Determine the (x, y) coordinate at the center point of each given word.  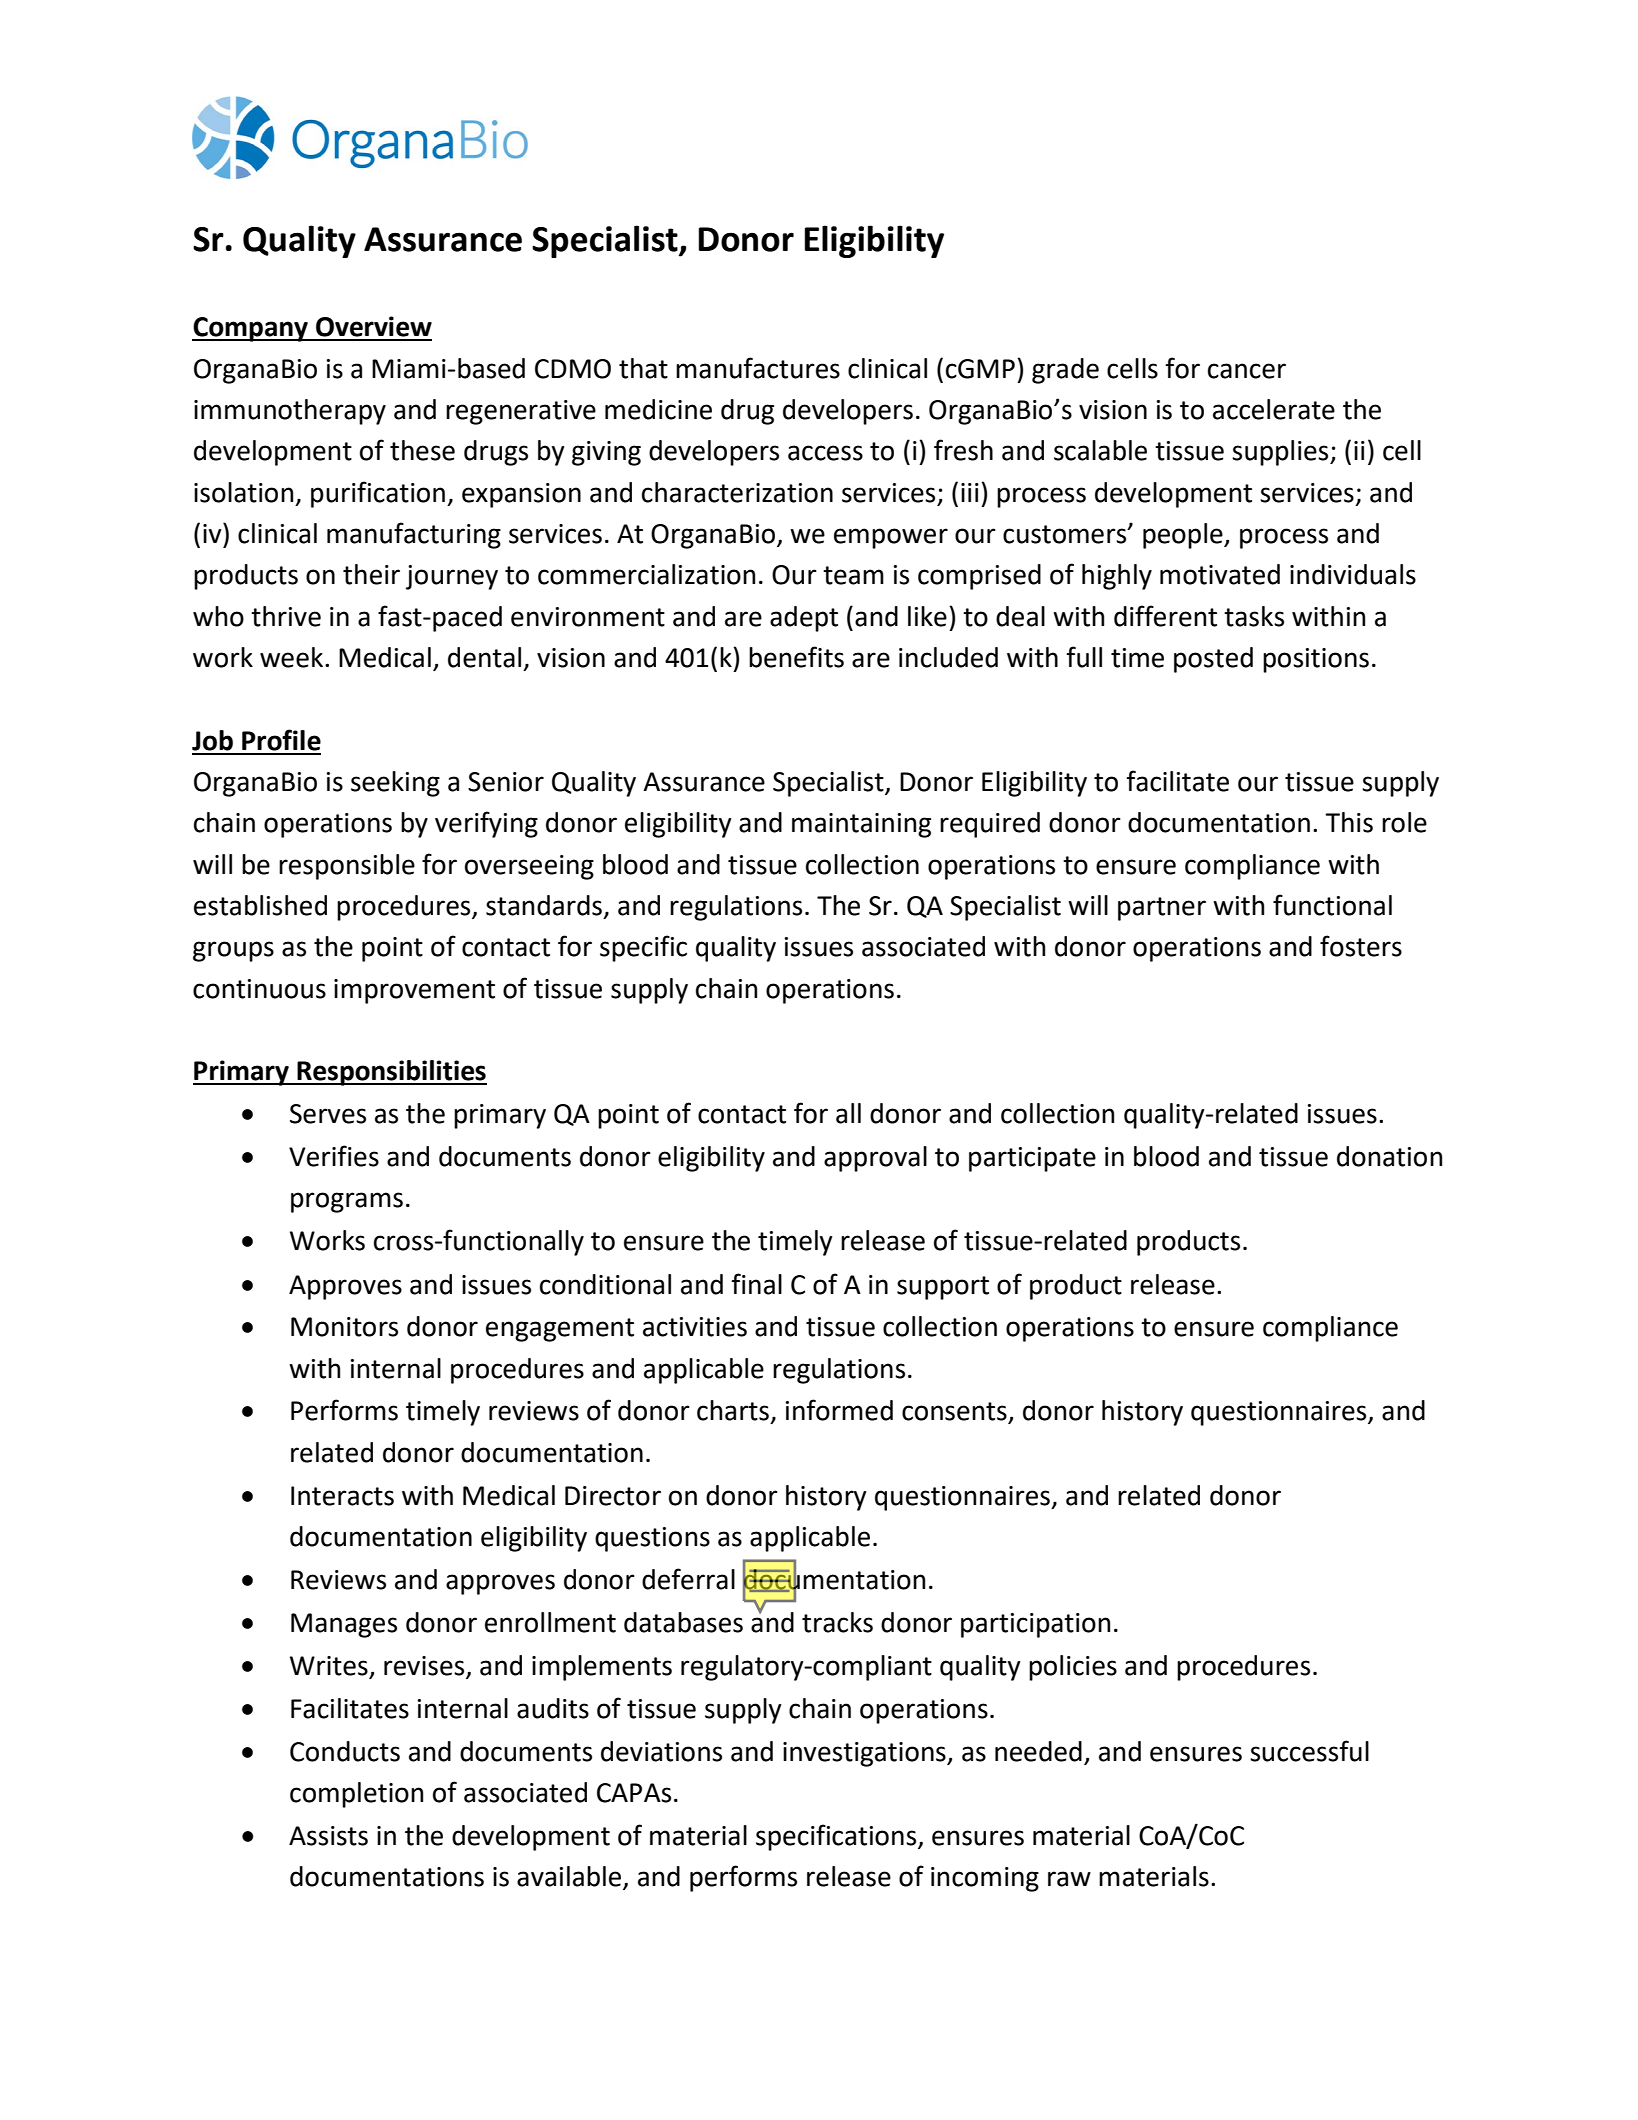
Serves (328, 1114)
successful (1309, 1751)
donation (1389, 1156)
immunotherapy (290, 412)
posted (1213, 660)
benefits (796, 657)
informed (839, 1410)
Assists (328, 1836)
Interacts (342, 1496)
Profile (281, 740)
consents (955, 1412)
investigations (865, 1754)
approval (875, 1159)
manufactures (758, 368)
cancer (1247, 371)
